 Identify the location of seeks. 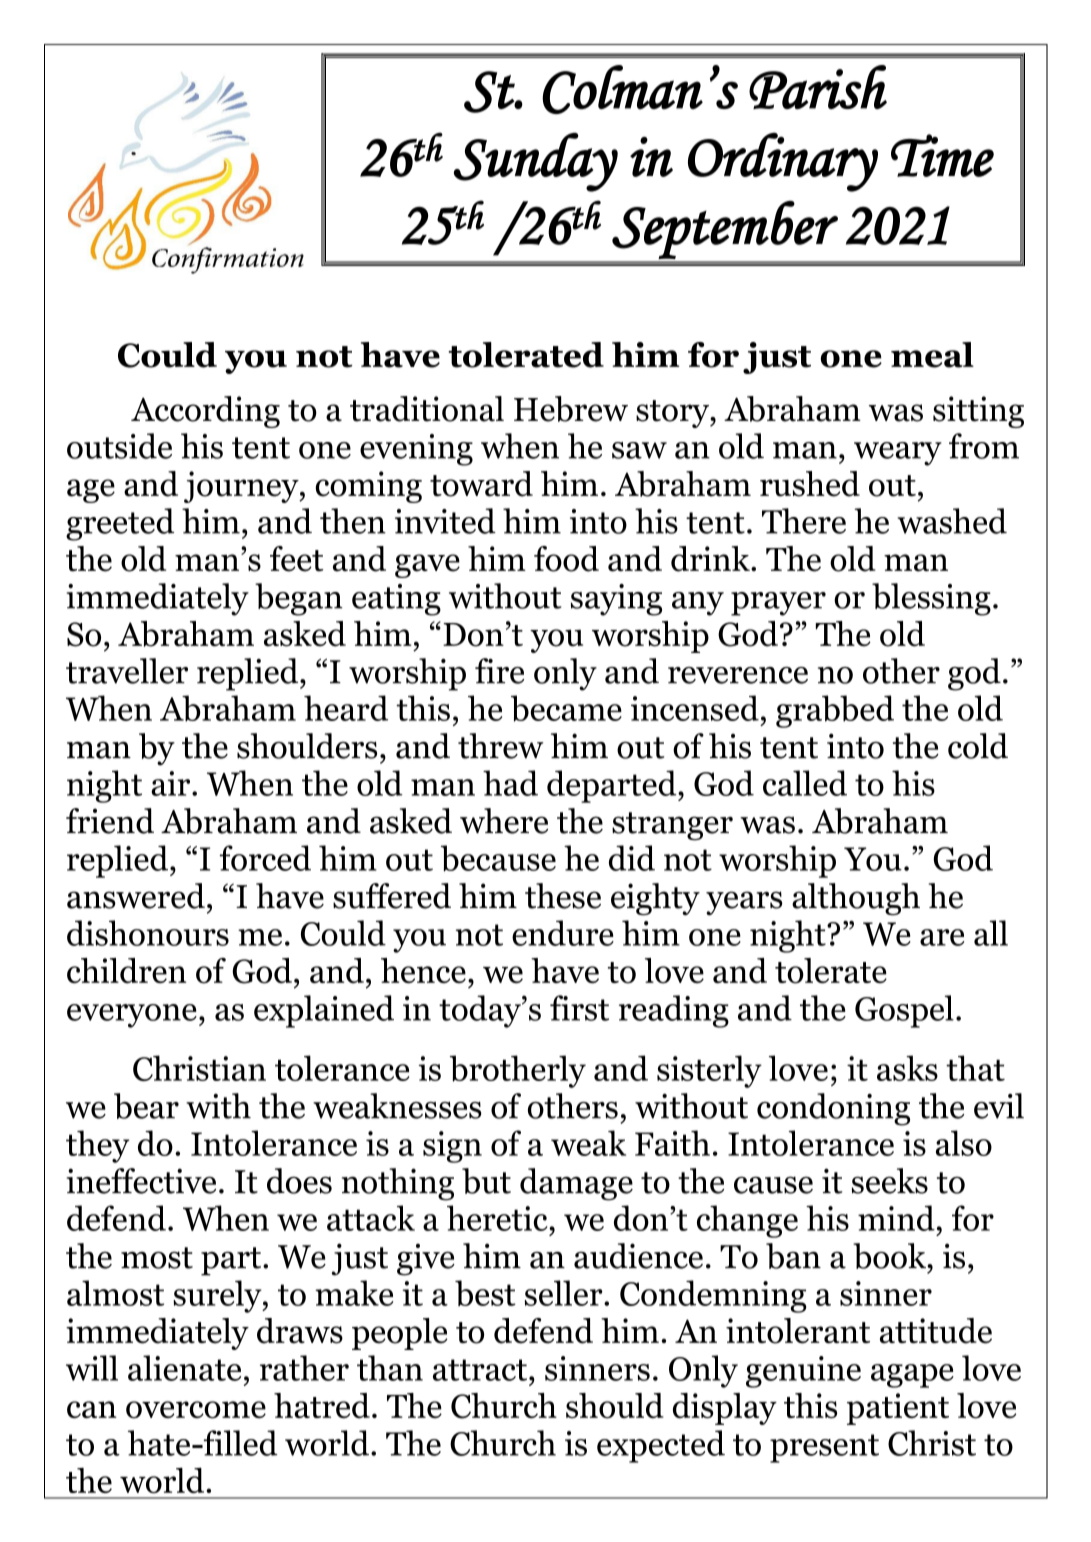
(890, 1181).
